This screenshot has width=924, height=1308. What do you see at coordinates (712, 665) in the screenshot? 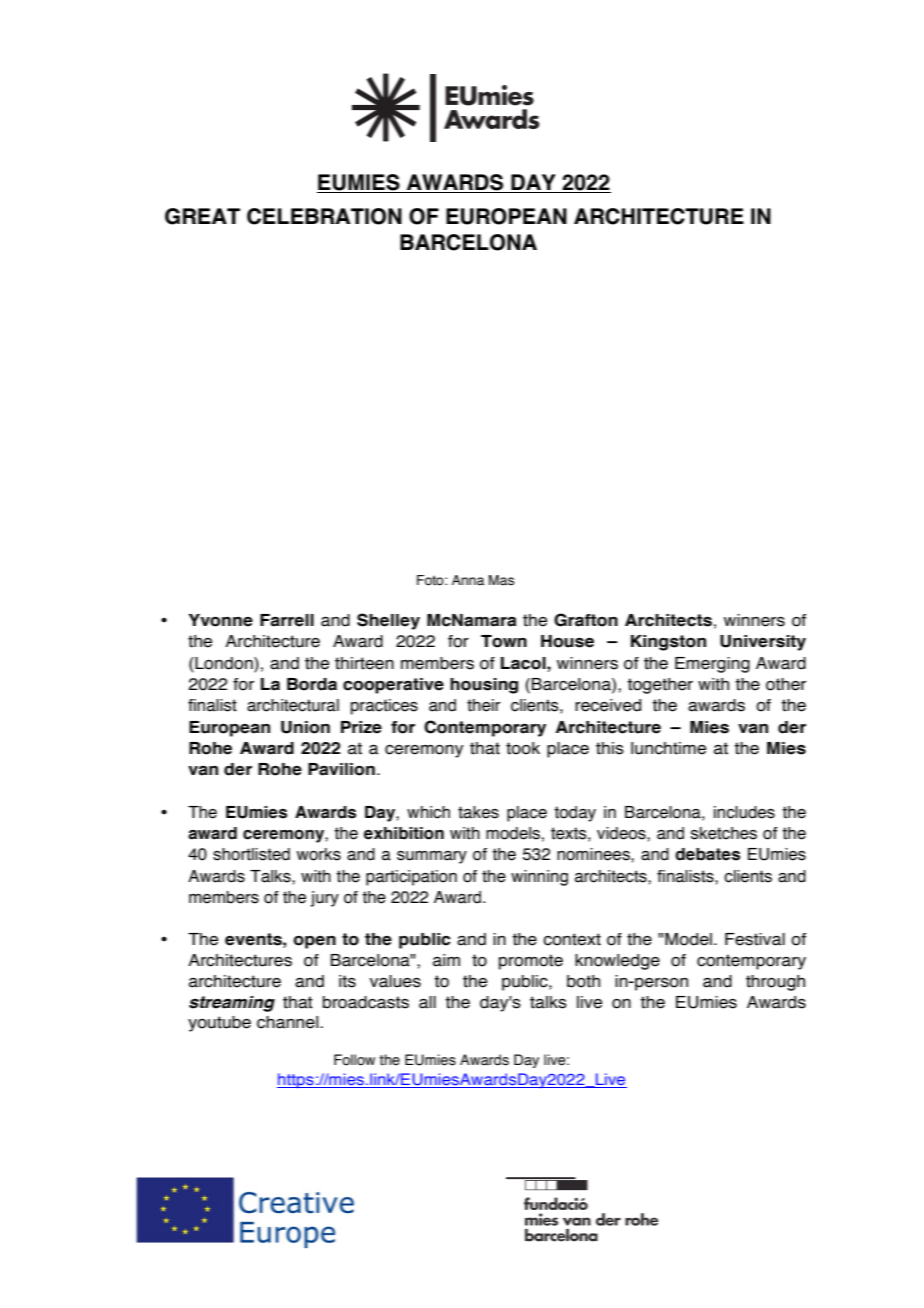
I see `Emerging` at bounding box center [712, 665].
